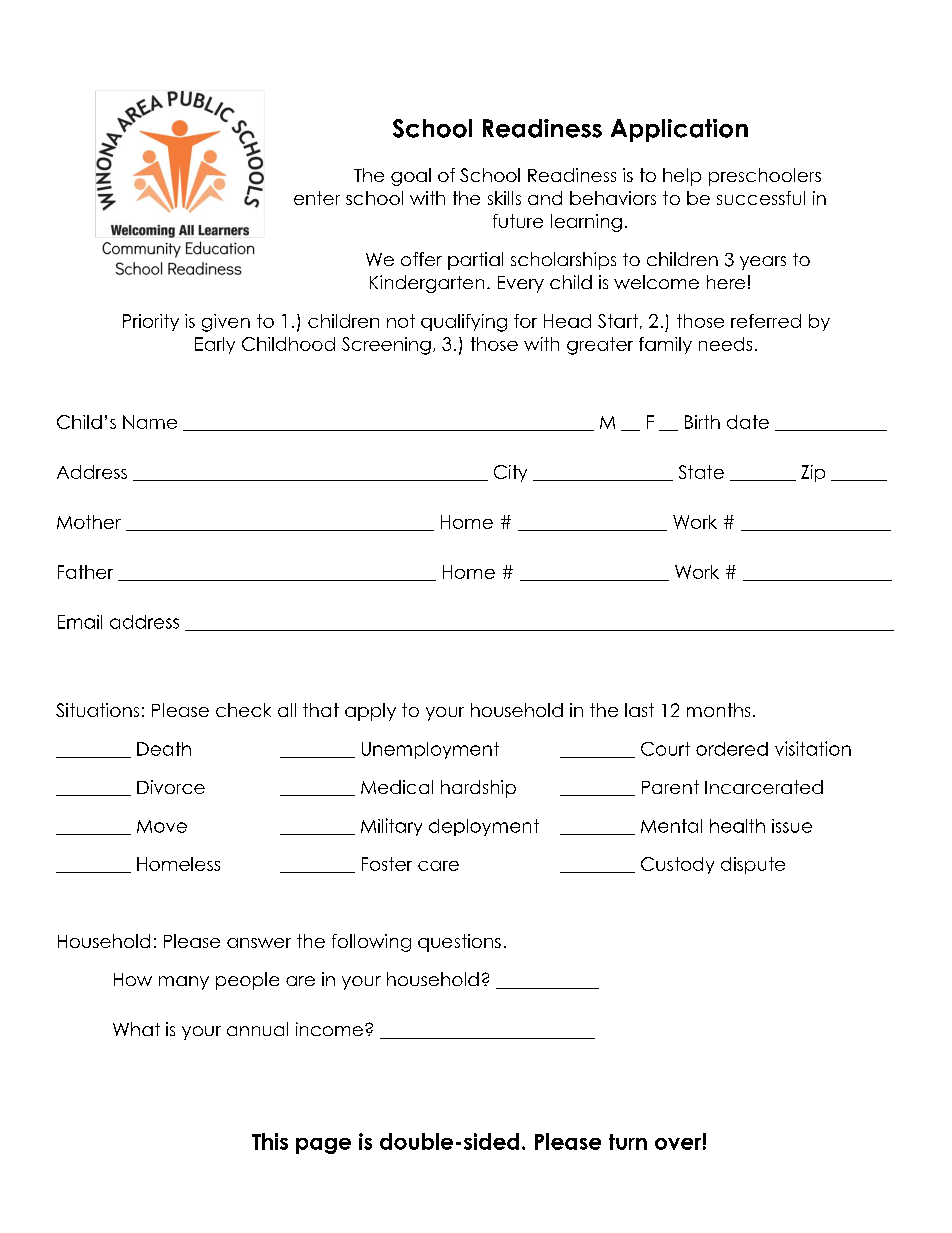  Describe the element at coordinates (317, 198) in the document. I see `enter` at that location.
